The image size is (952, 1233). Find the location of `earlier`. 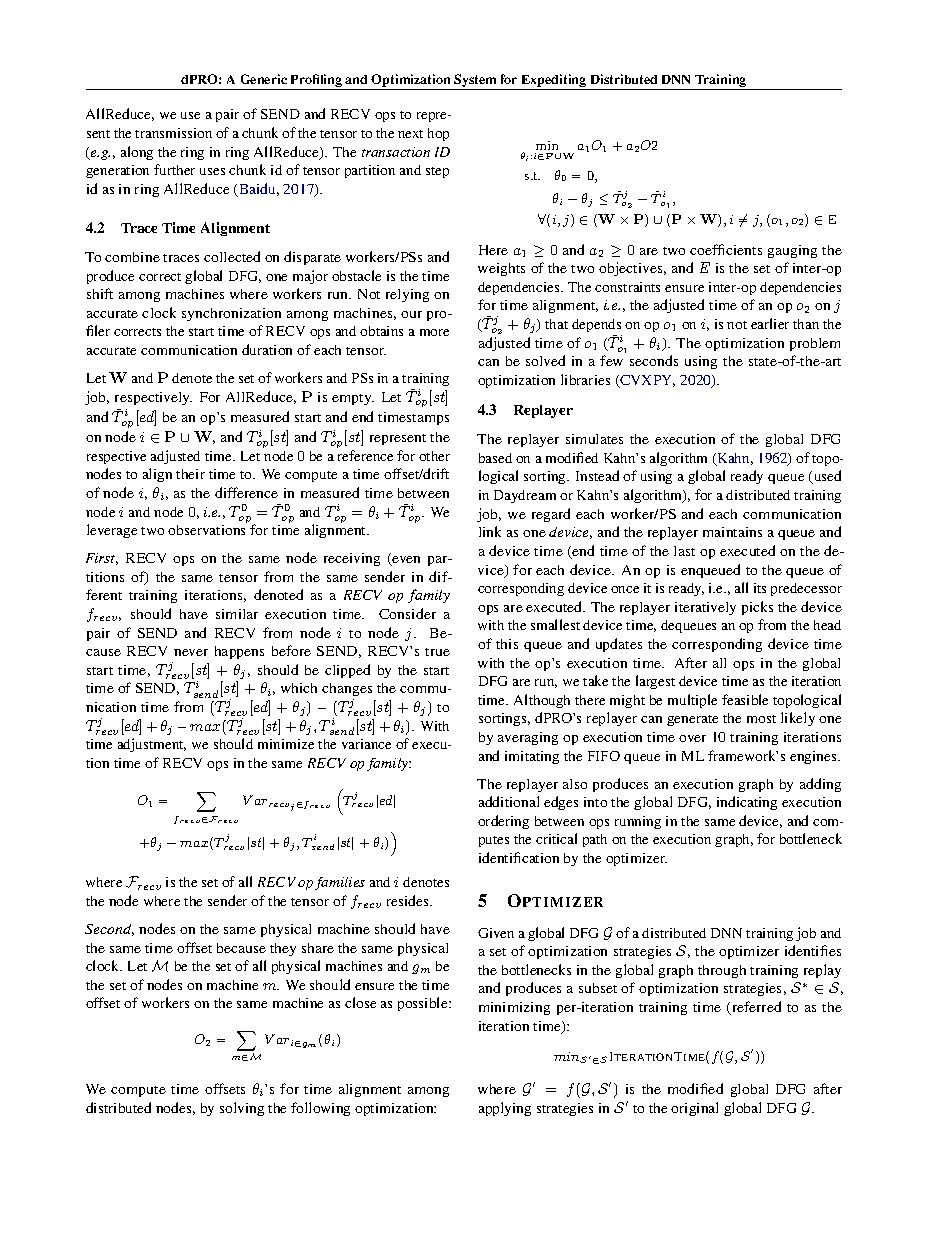

earlier is located at coordinates (770, 323).
